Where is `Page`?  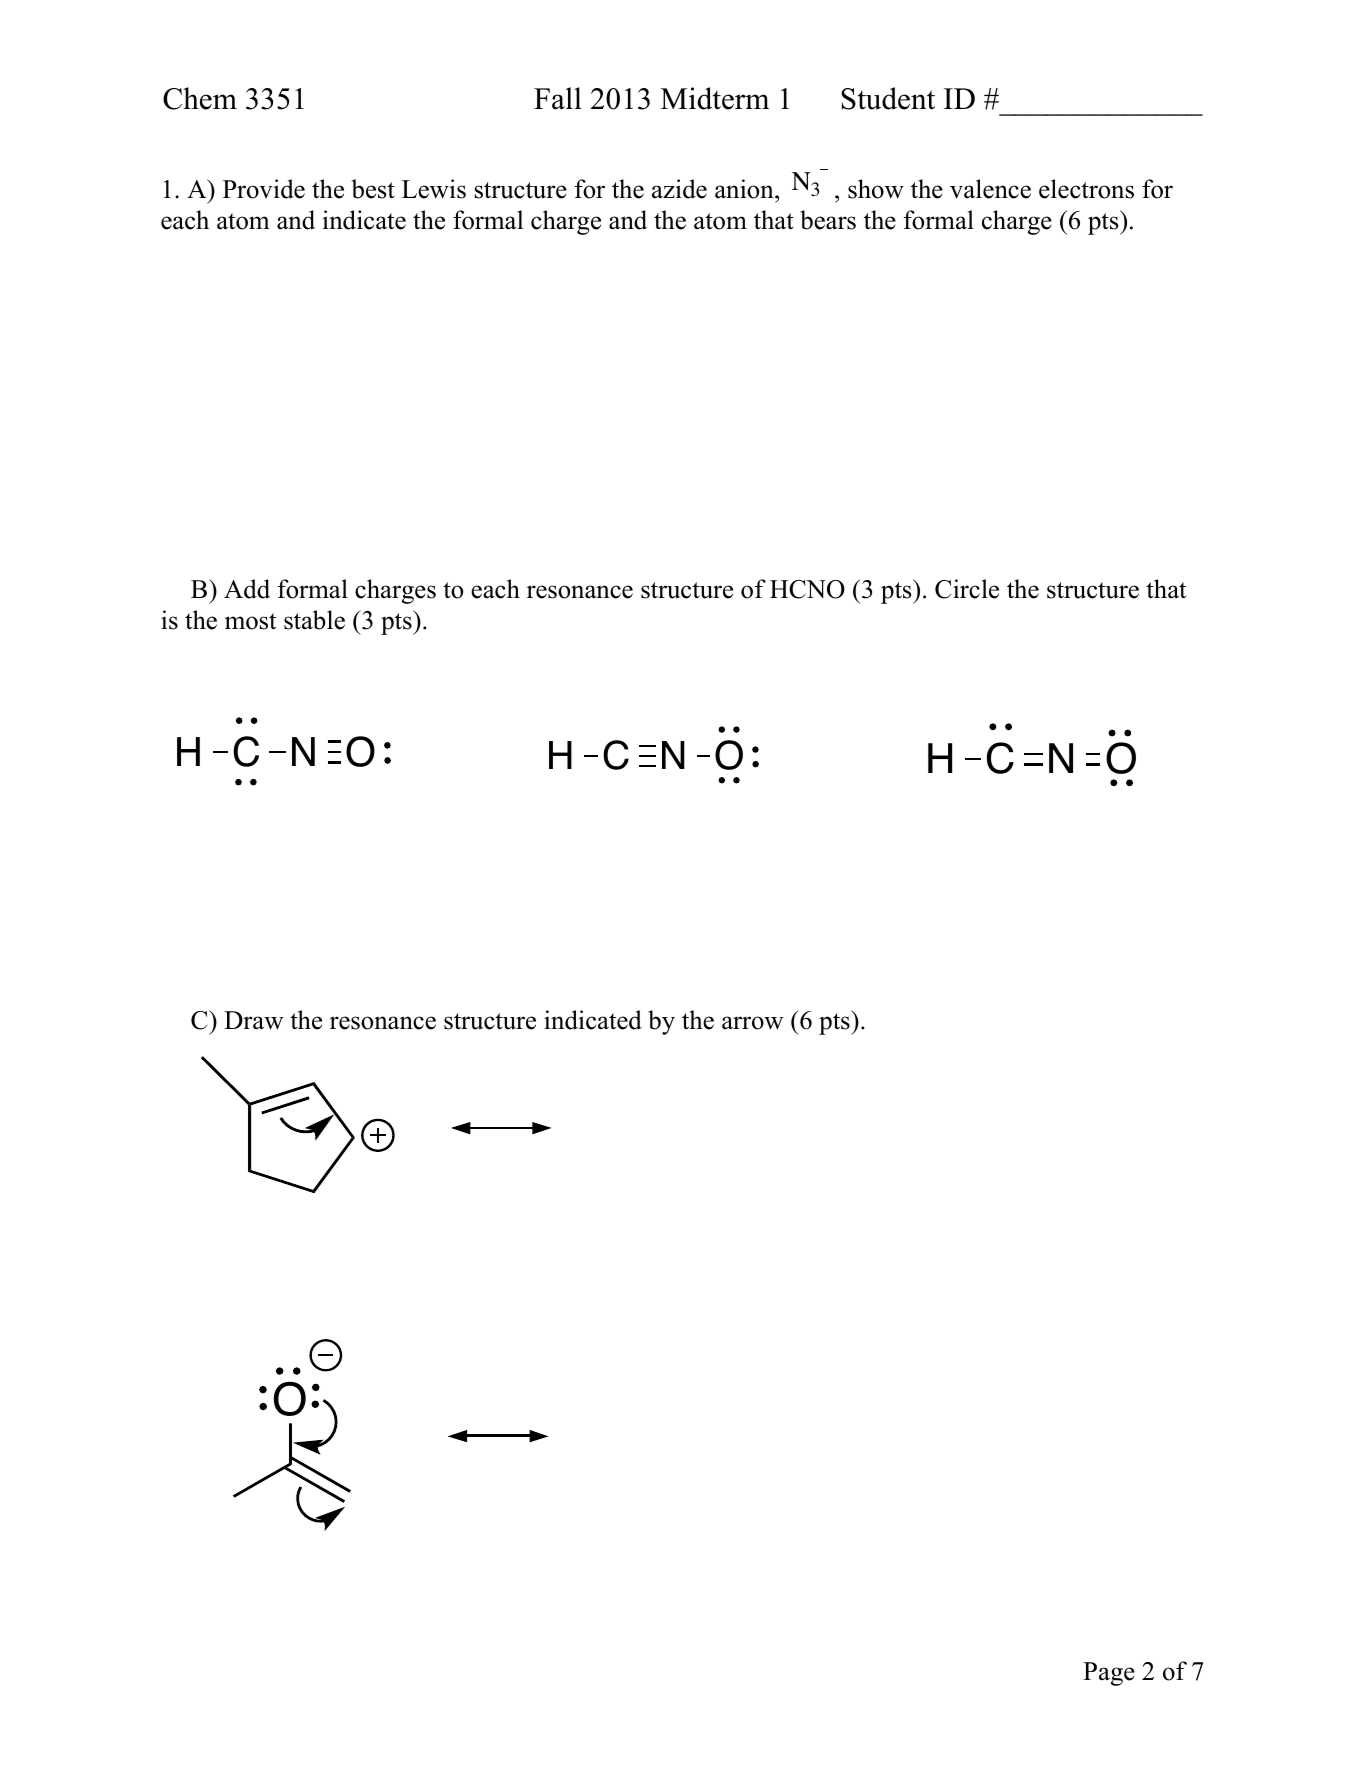 Page is located at coordinates (1109, 1674).
